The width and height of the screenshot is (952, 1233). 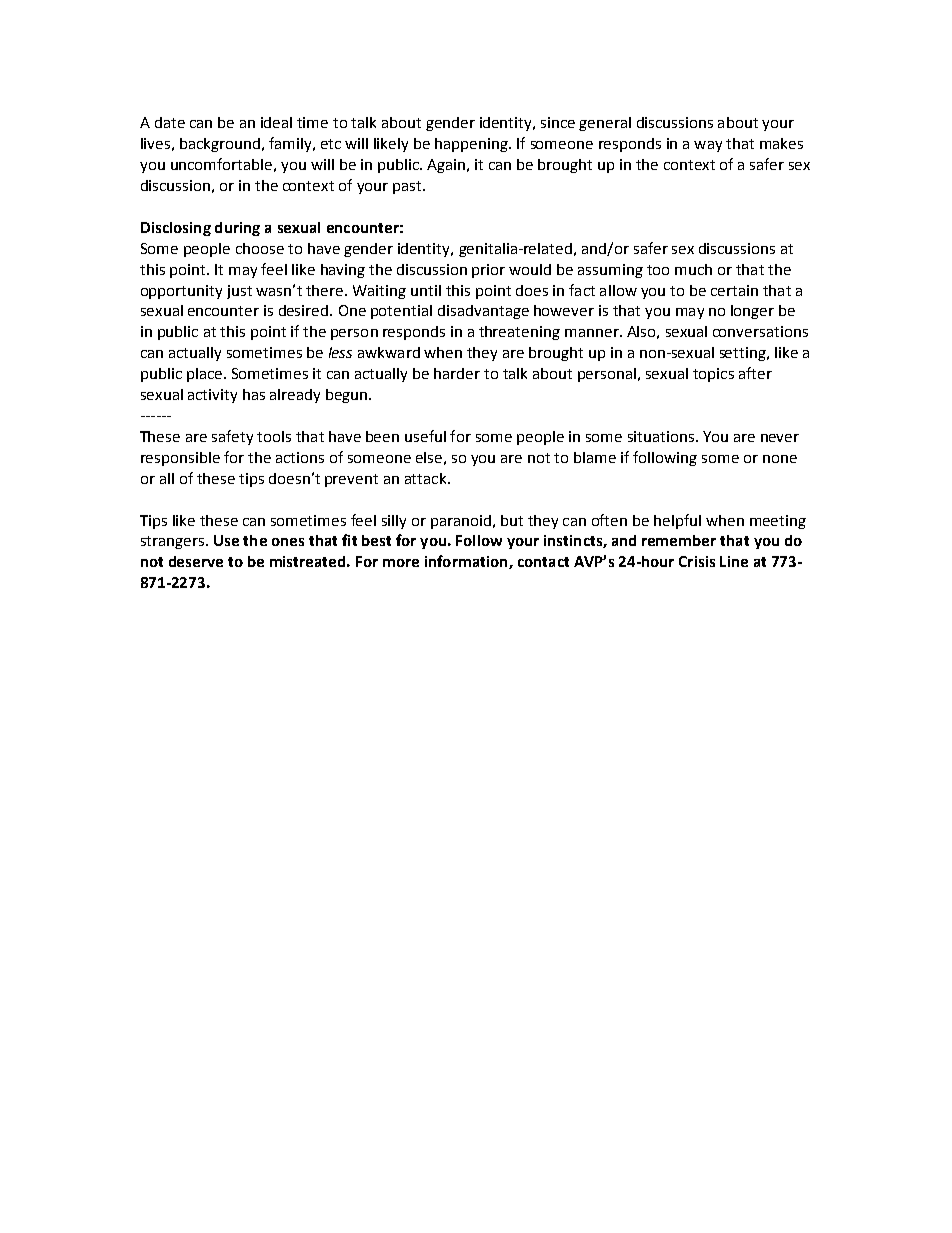 I want to click on background, so click(x=220, y=145).
